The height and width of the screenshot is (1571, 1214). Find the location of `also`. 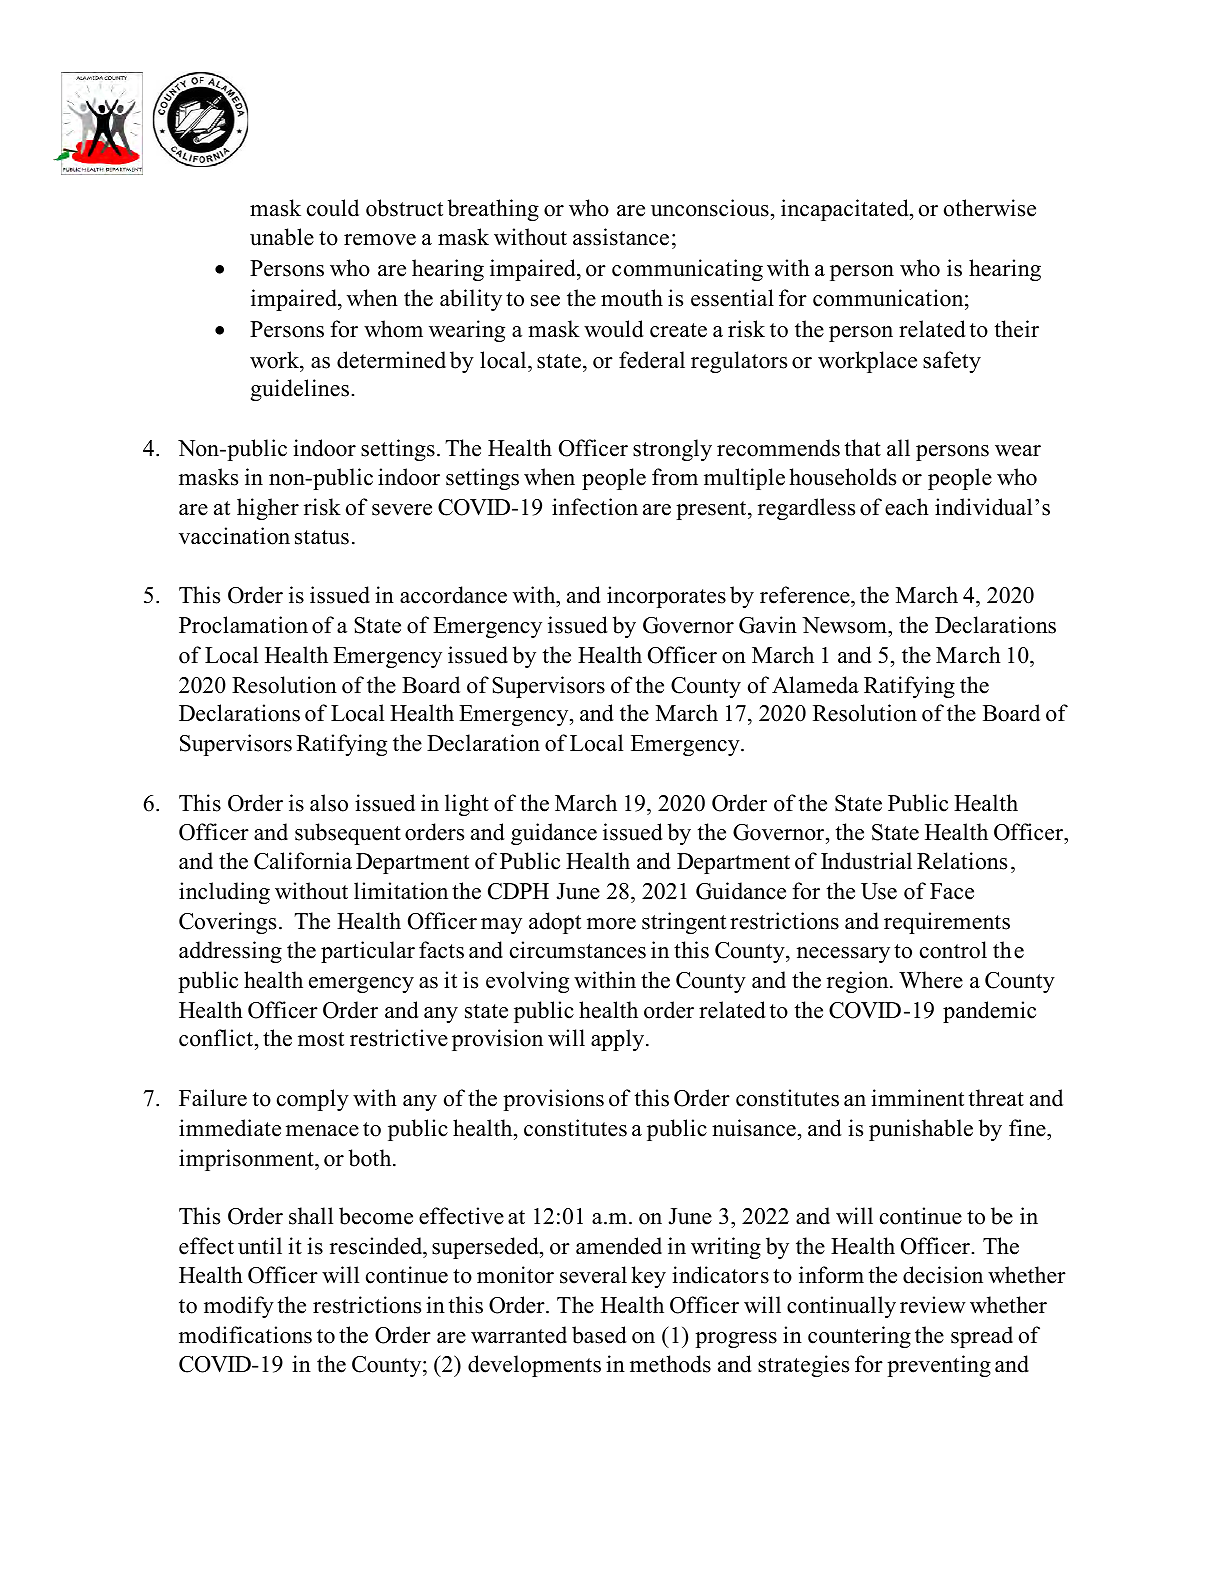

also is located at coordinates (329, 803).
